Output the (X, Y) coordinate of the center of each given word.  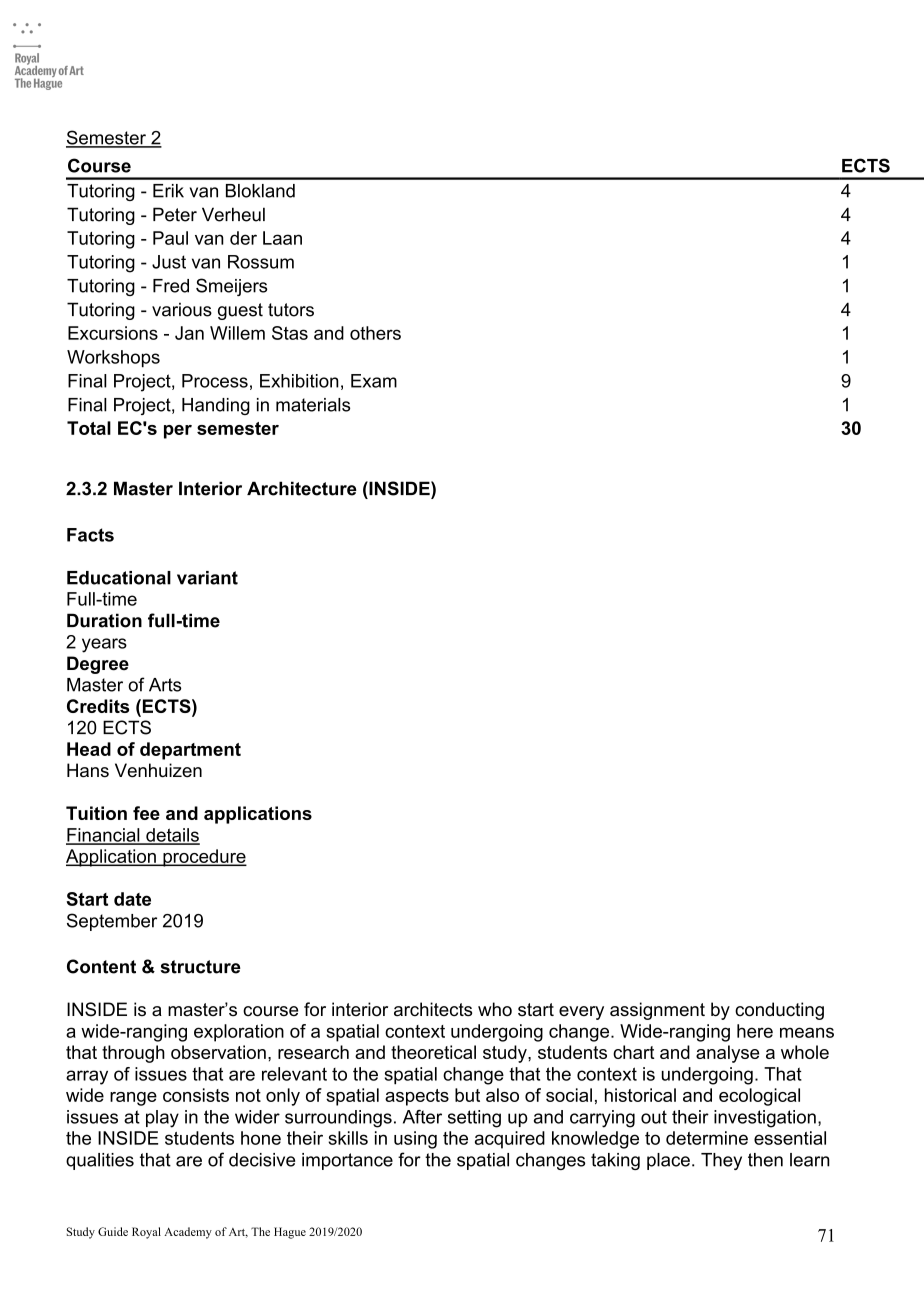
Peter (175, 214)
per (178, 432)
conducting (779, 1011)
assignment (657, 1011)
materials (313, 405)
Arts (165, 685)
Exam (374, 381)
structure (200, 967)
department (190, 751)
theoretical (433, 1052)
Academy (188, 1233)
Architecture (302, 488)
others (375, 333)
